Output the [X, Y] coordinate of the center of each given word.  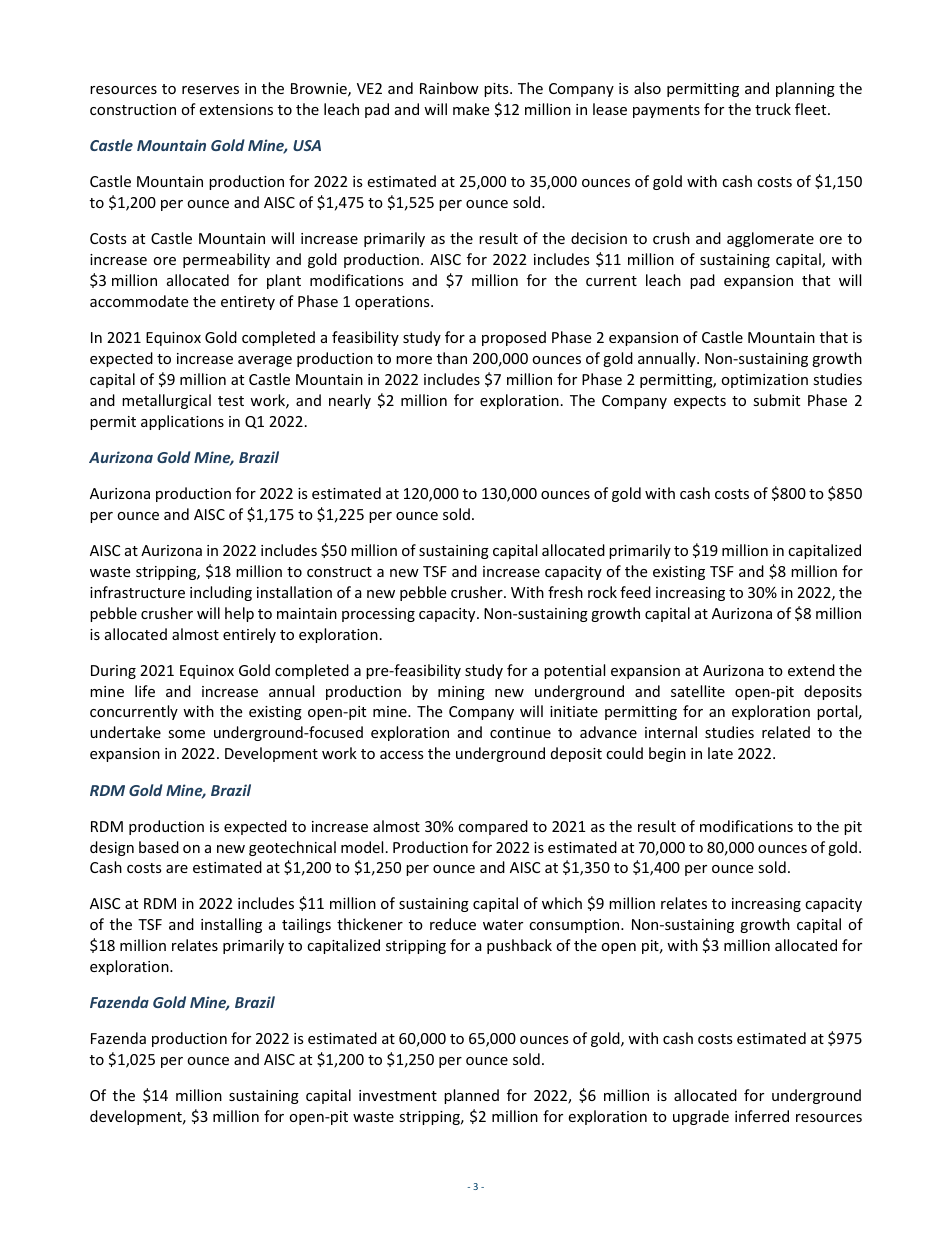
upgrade [701, 1117]
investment [398, 1095]
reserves [210, 90]
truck [773, 109]
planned [471, 1096]
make [471, 109]
